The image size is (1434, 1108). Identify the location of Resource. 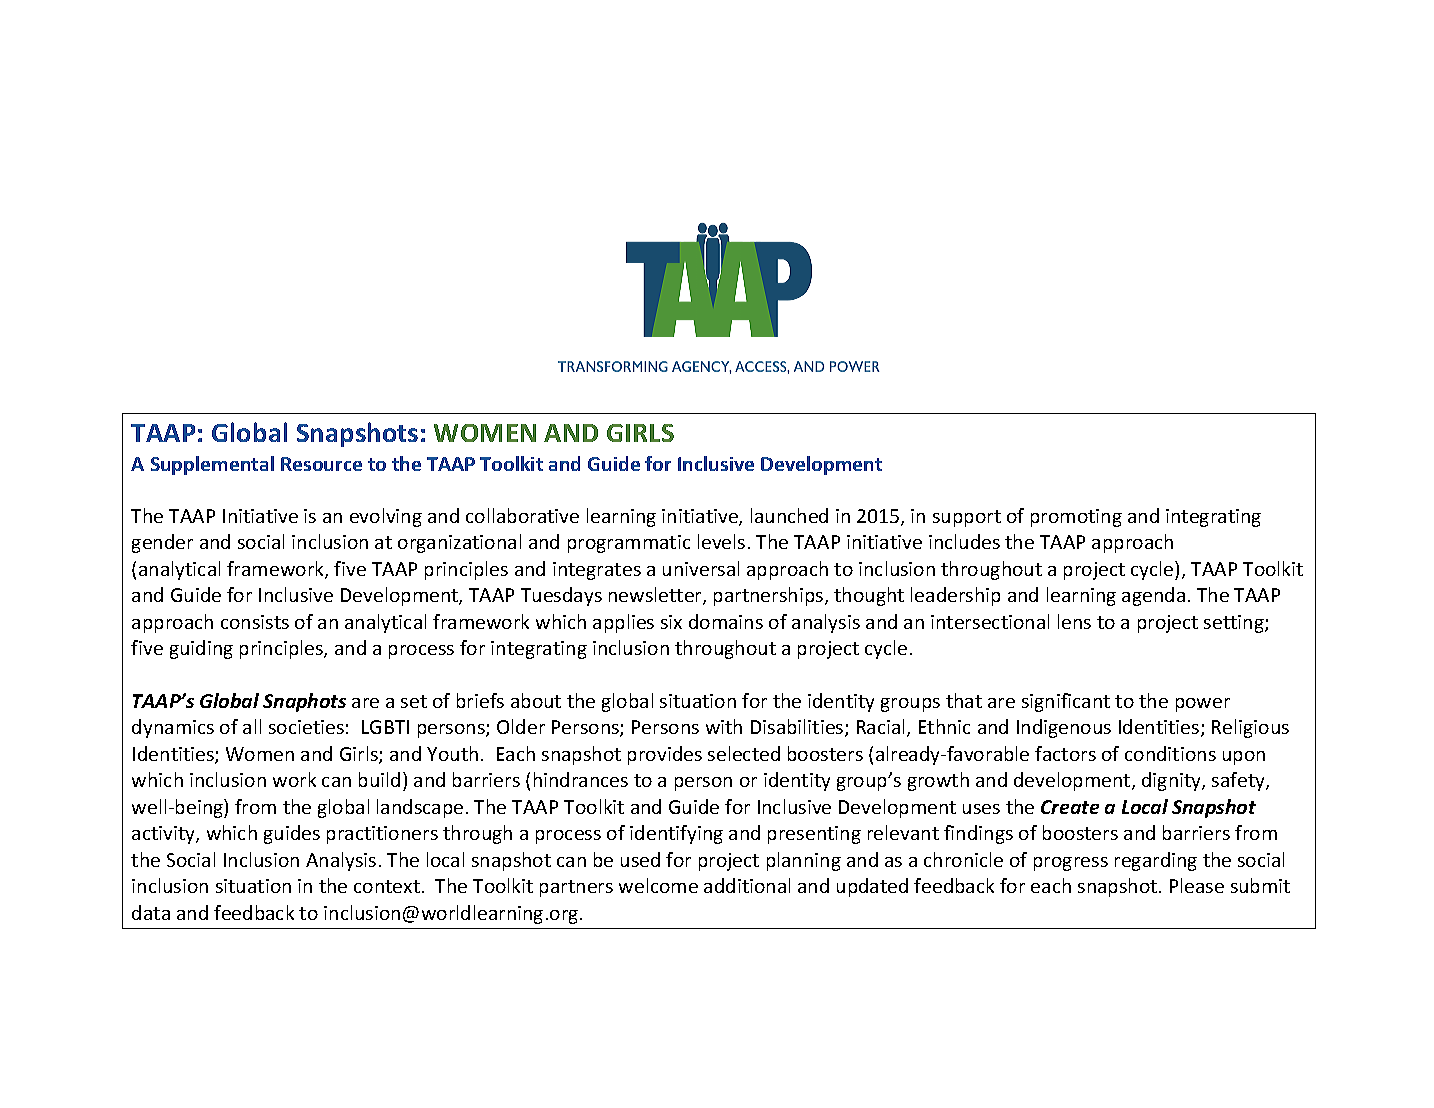
(321, 464).
